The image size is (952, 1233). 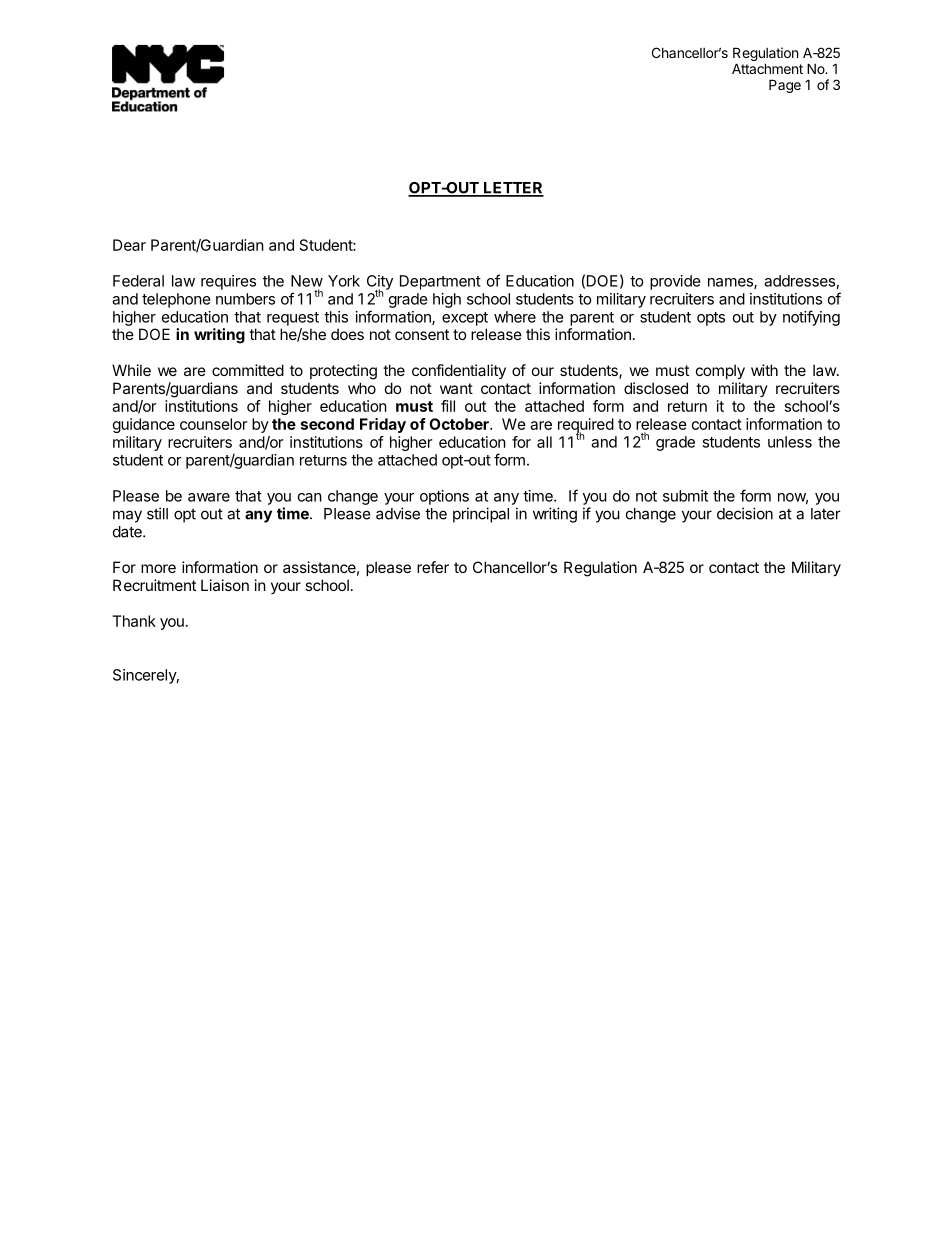 What do you see at coordinates (228, 282) in the page?
I see `requires` at bounding box center [228, 282].
